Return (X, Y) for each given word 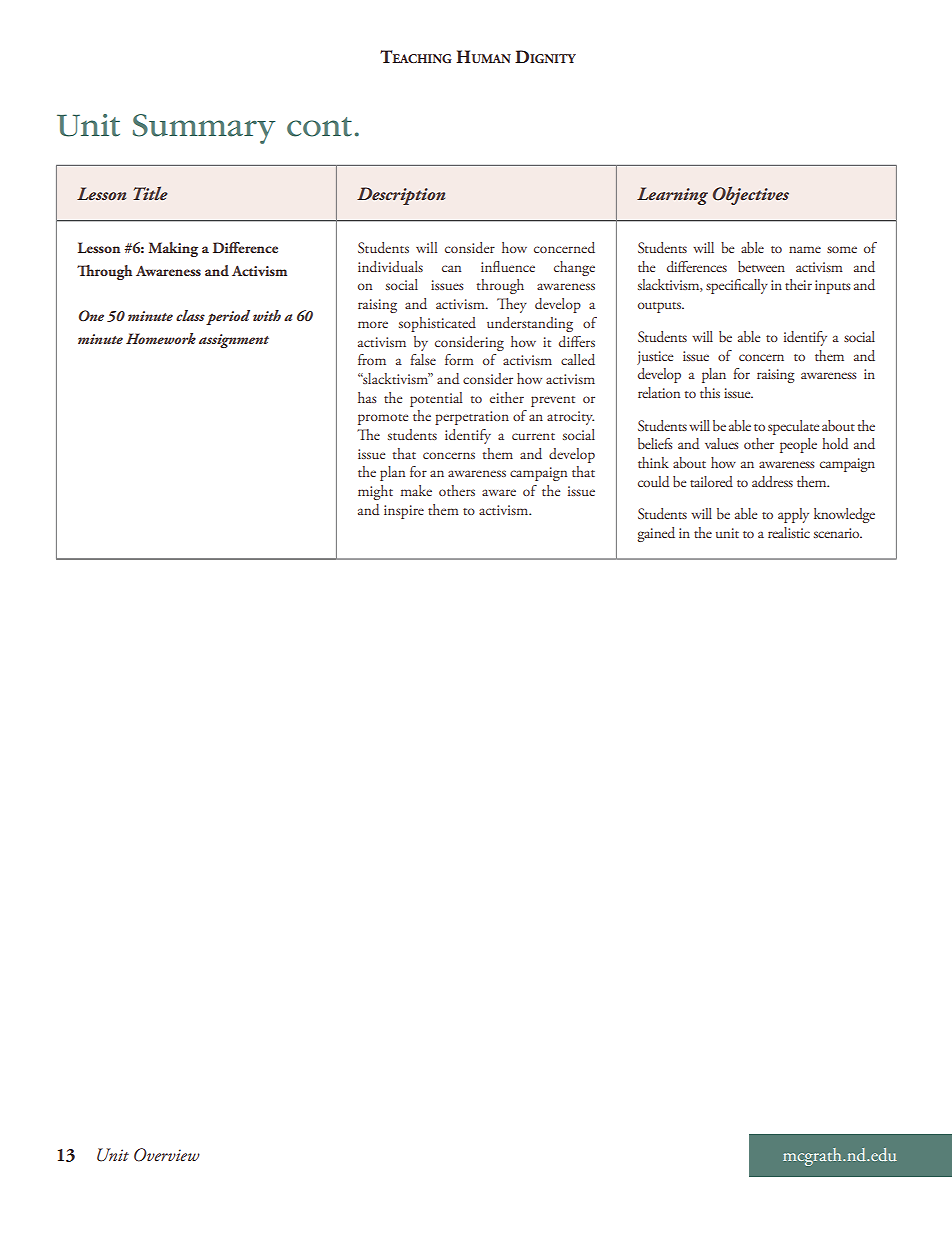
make (416, 490)
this (710, 392)
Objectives (751, 195)
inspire (404, 512)
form (459, 359)
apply (793, 515)
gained (656, 534)
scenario (838, 533)
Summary (204, 129)
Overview (167, 1155)
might (375, 492)
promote (383, 419)
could (653, 481)
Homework (161, 338)
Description (401, 196)
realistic (789, 532)
